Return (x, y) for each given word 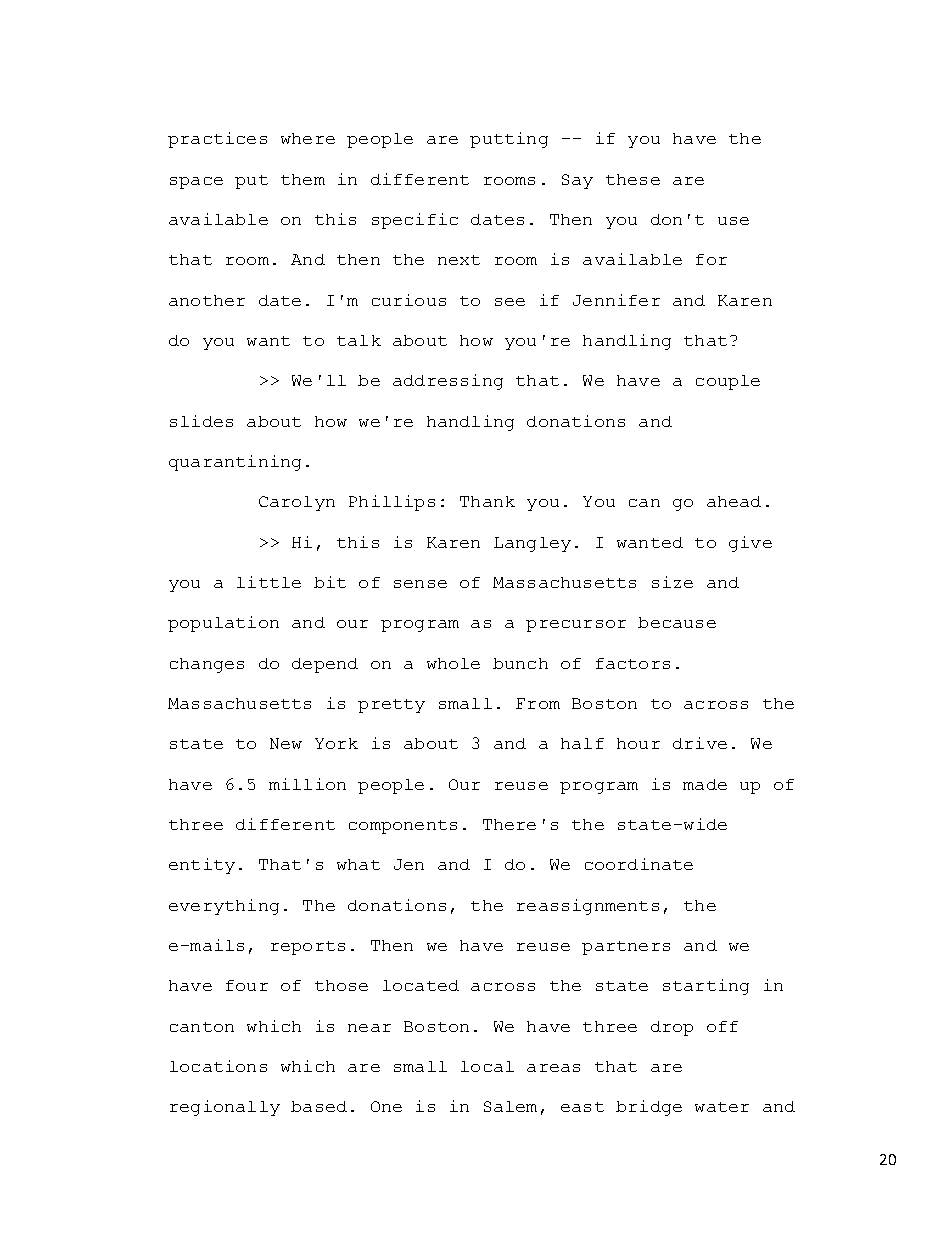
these (633, 179)
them (303, 179)
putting (509, 140)
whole (453, 663)
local (487, 1066)
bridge (649, 1108)
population (223, 624)
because (677, 622)
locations (218, 1066)
